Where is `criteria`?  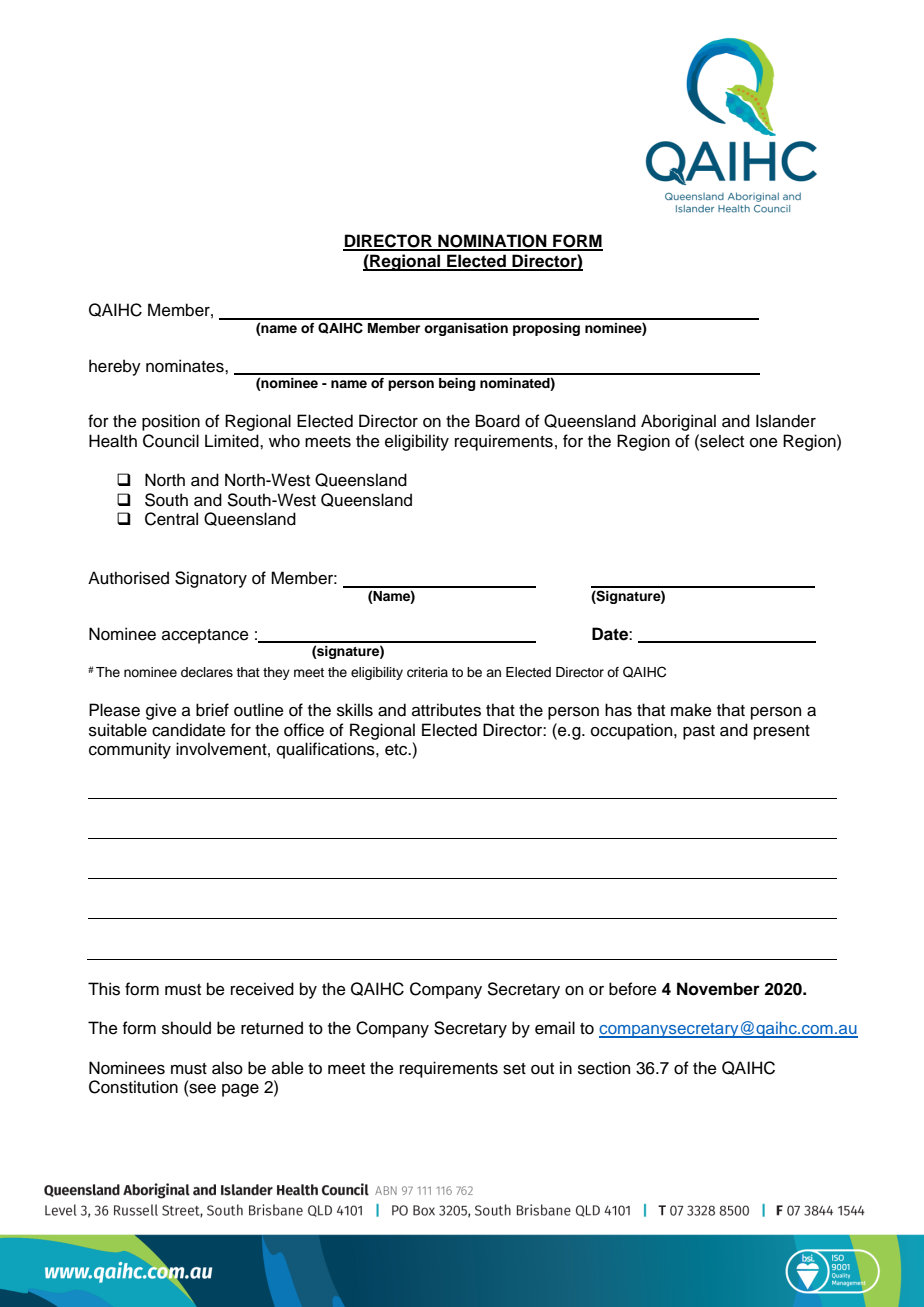
criteria is located at coordinates (427, 672).
